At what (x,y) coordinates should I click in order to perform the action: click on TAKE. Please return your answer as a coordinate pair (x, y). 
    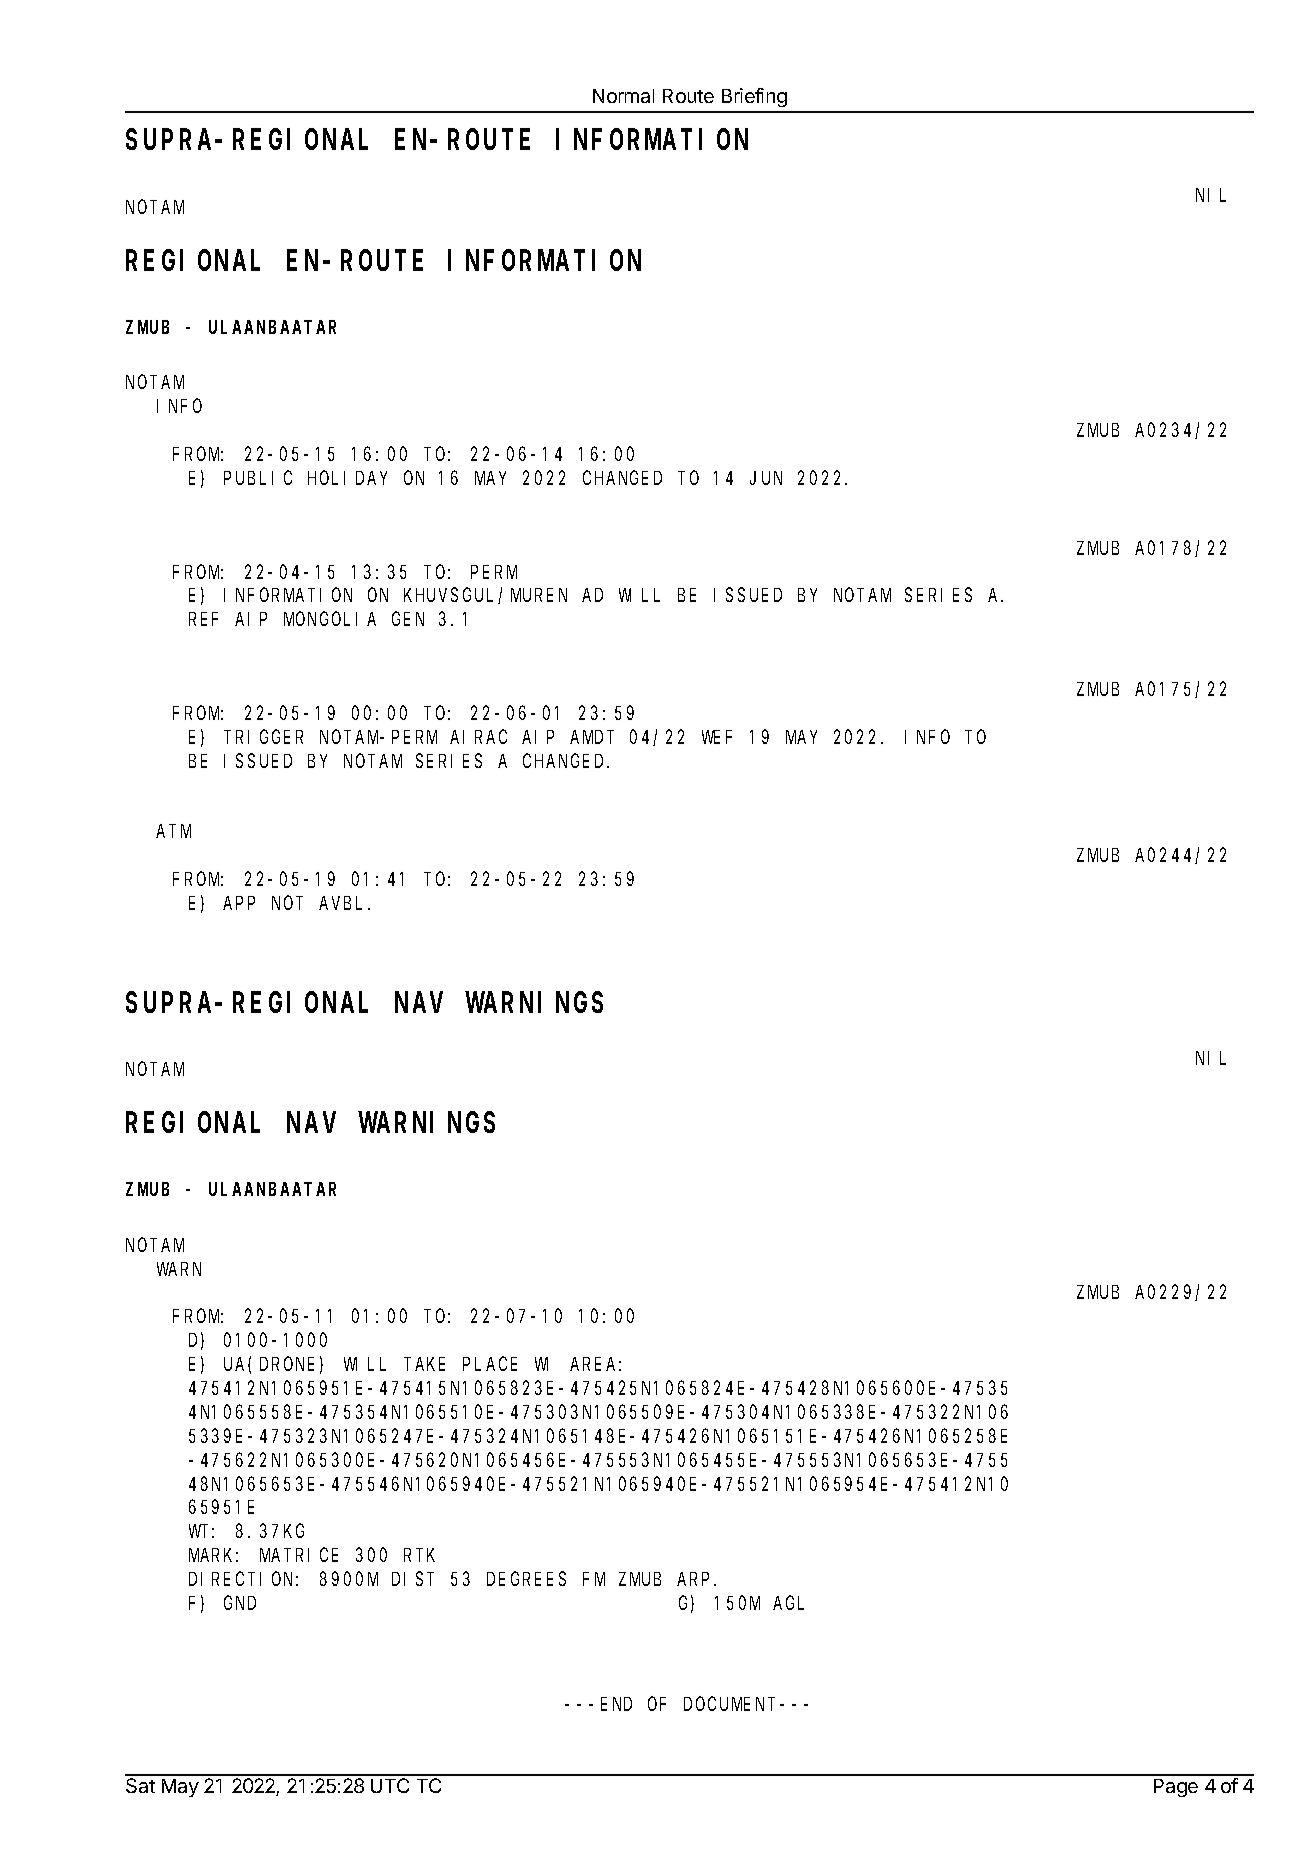
    Looking at the image, I should click on (426, 1364).
